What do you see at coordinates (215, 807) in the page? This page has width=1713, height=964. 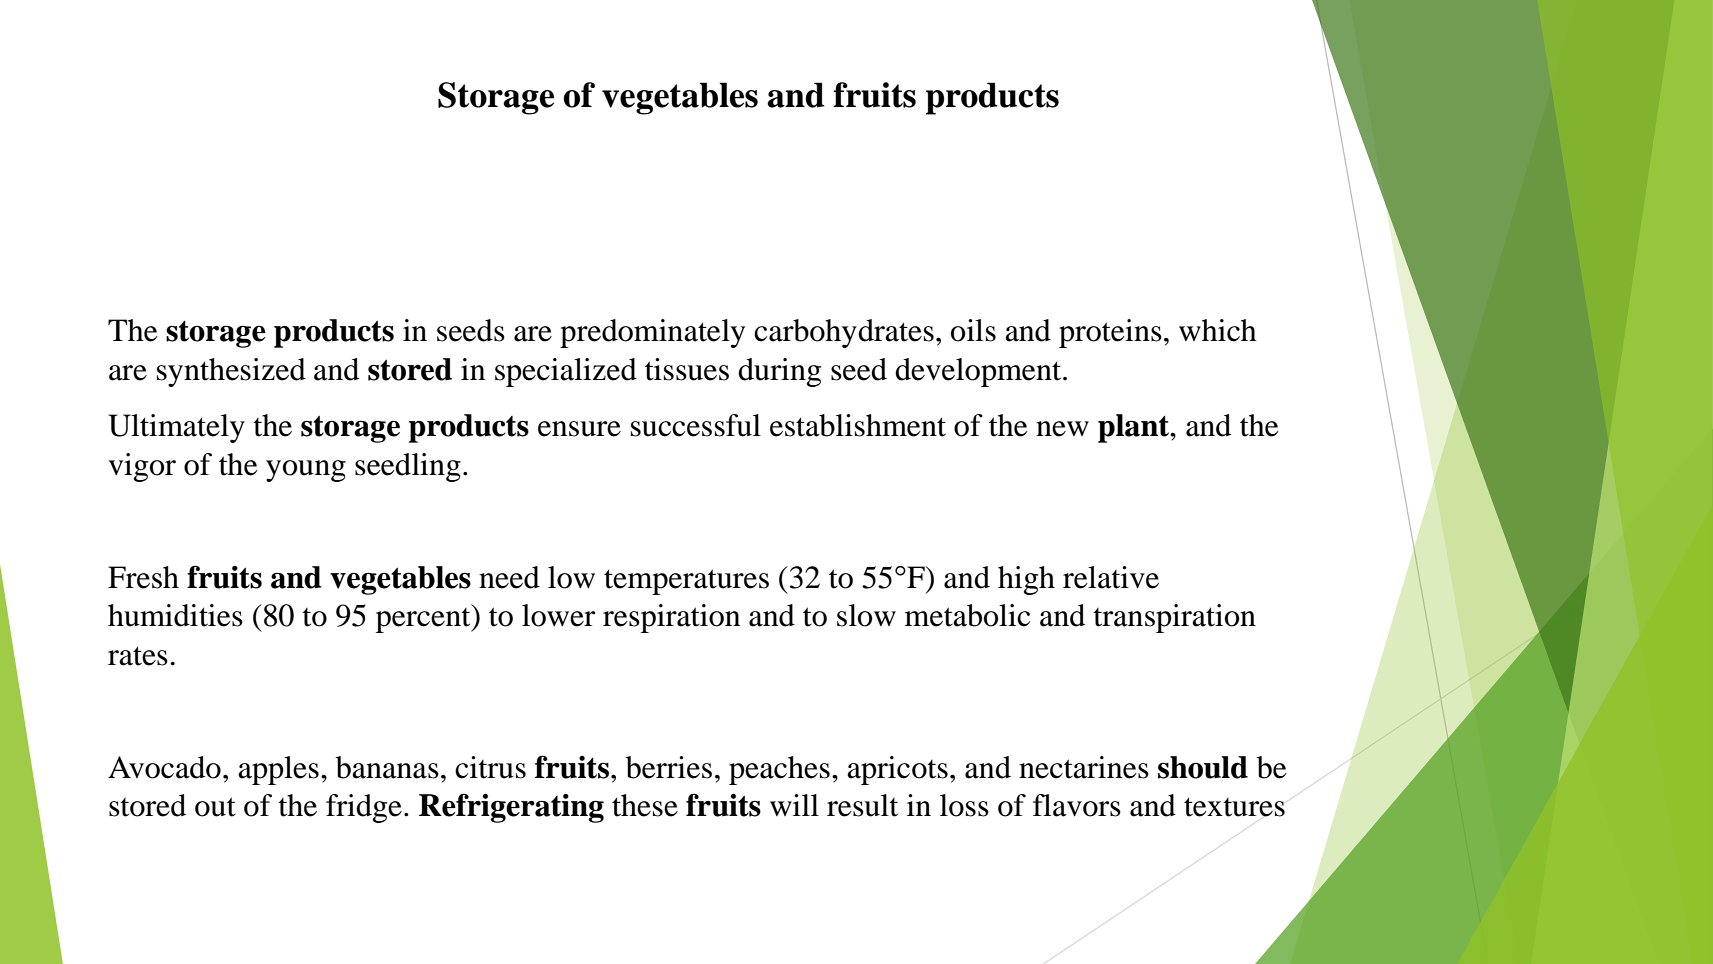 I see `out` at bounding box center [215, 807].
